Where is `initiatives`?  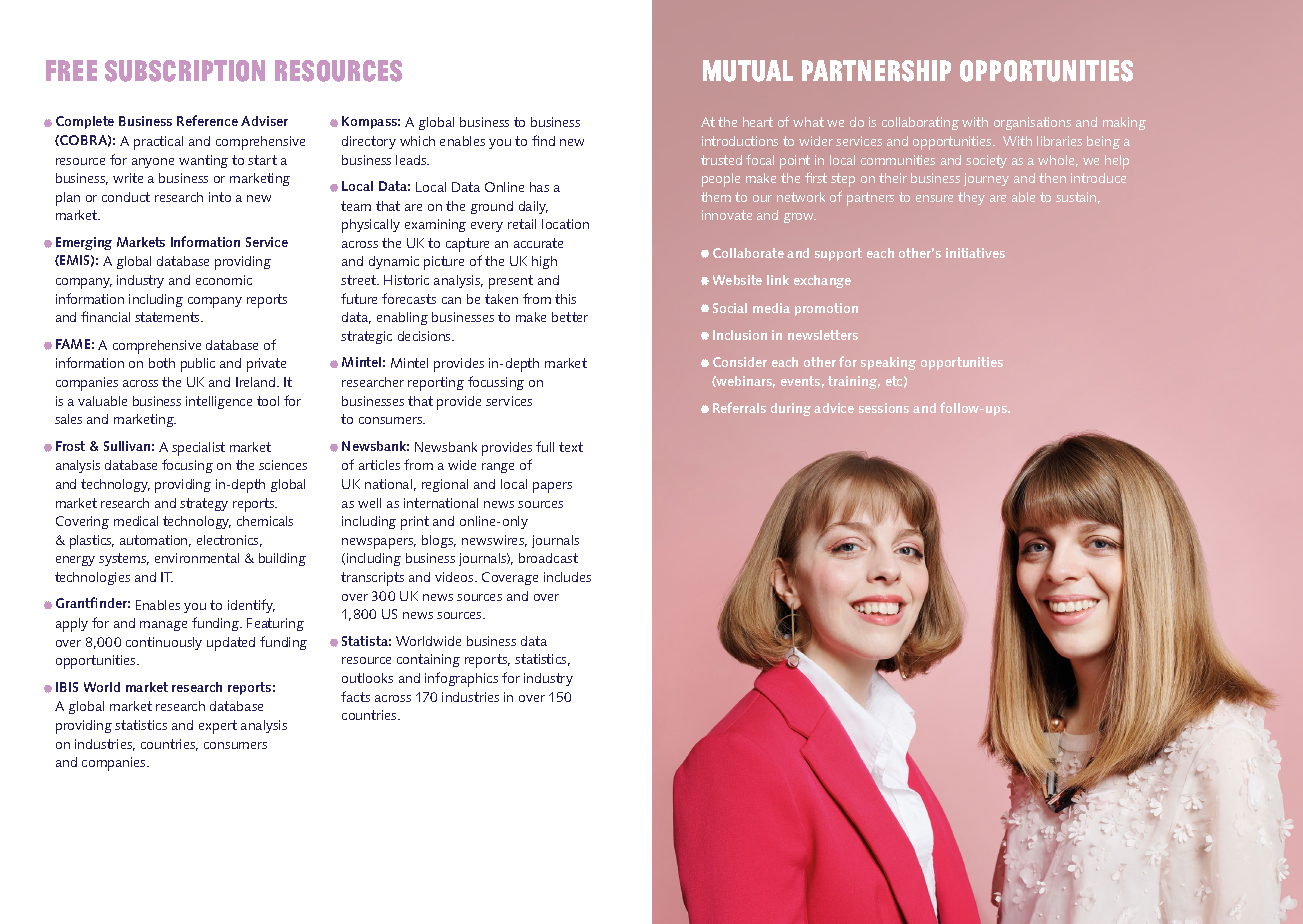
initiatives is located at coordinates (975, 253).
